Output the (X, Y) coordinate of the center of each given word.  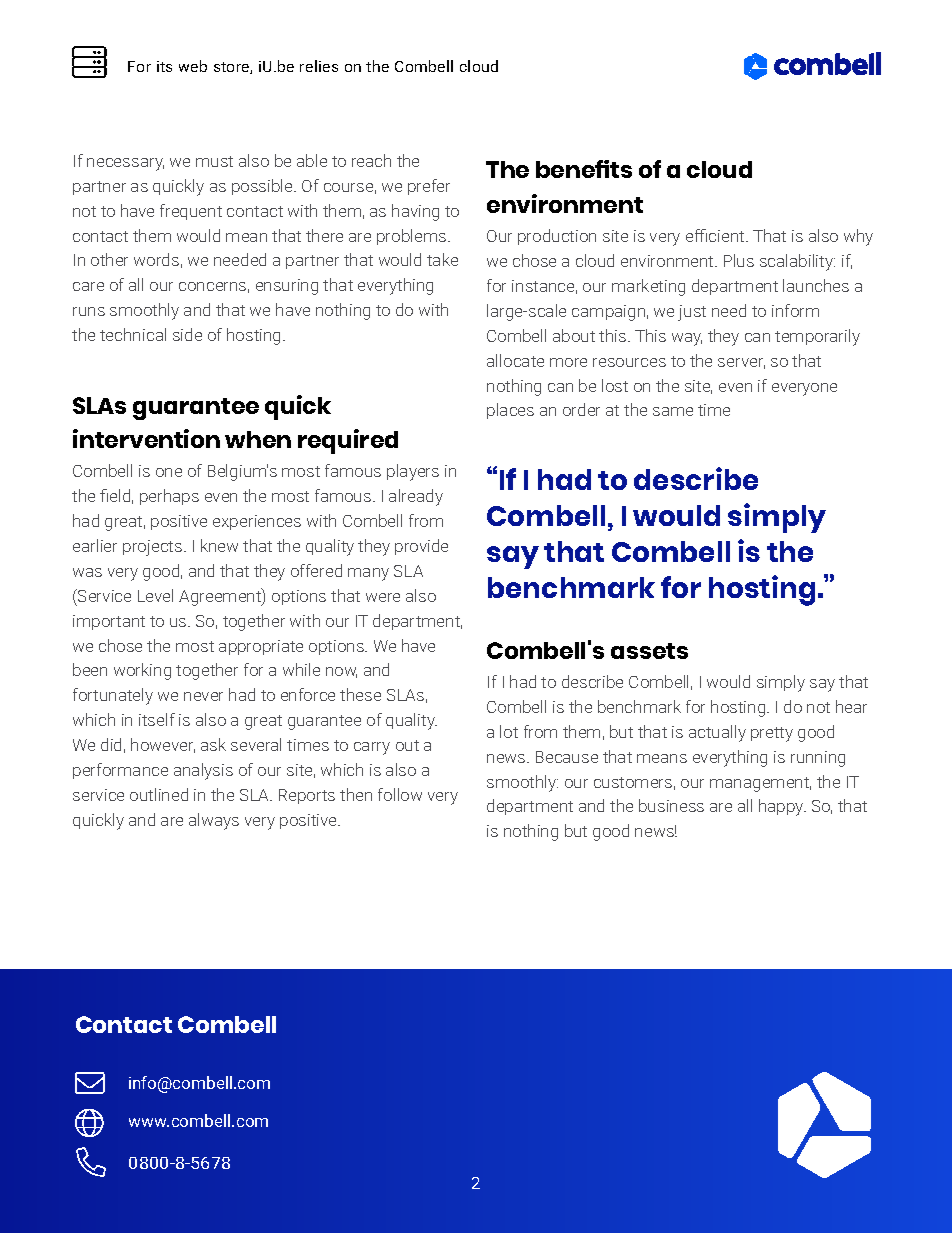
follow (400, 794)
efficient (716, 235)
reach (371, 160)
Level (155, 595)
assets (649, 651)
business (671, 805)
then (356, 794)
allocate (515, 360)
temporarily (817, 337)
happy (782, 807)
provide (421, 547)
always (214, 821)
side (187, 334)
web (193, 66)
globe (89, 1123)
